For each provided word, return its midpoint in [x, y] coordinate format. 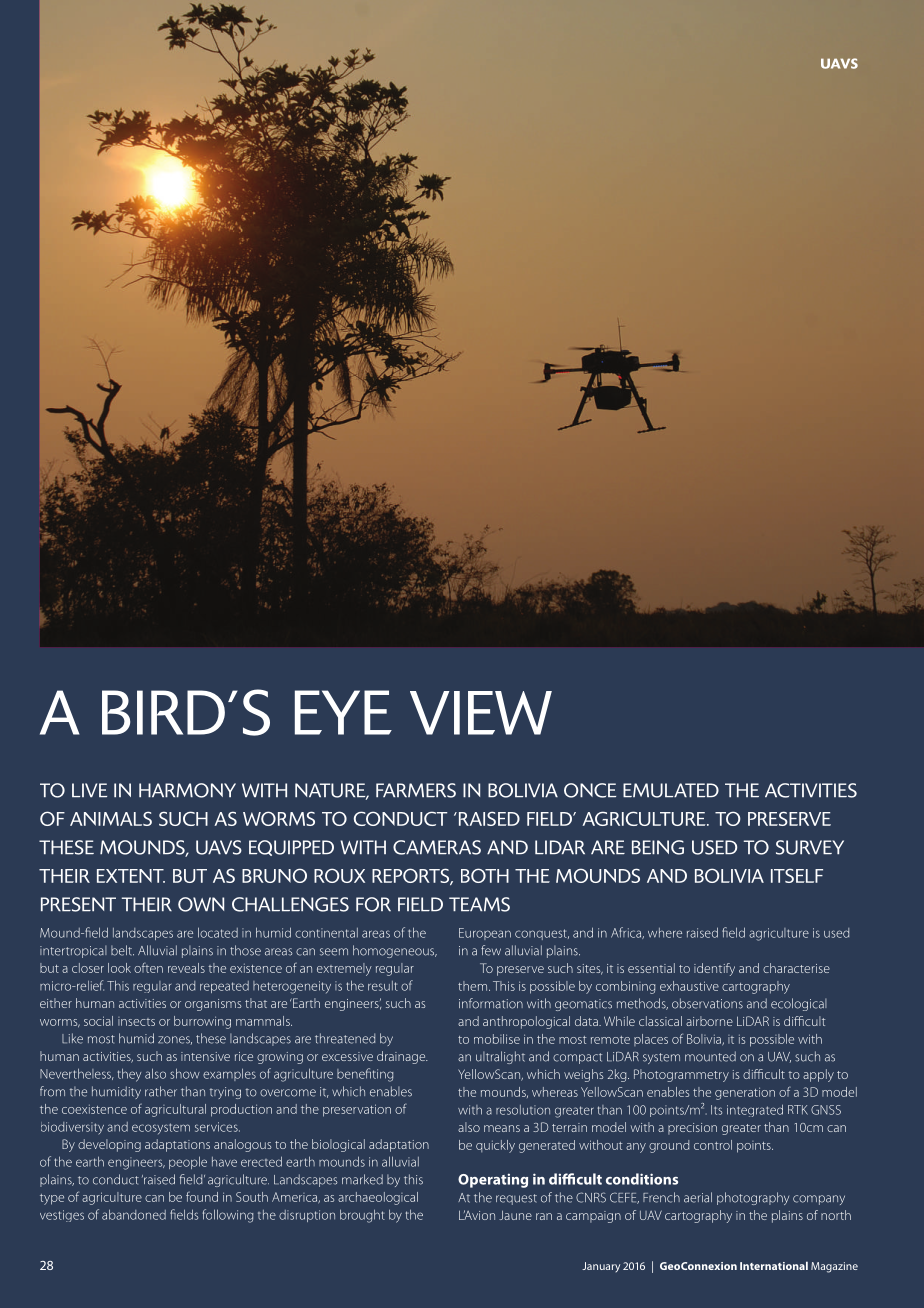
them [474, 986]
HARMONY [187, 790]
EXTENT [131, 876]
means [502, 1128]
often [148, 967]
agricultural [175, 1110]
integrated [755, 1110]
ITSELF [797, 875]
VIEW [481, 713]
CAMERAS [437, 847]
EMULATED [671, 790]
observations [707, 1003]
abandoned [134, 1214]
